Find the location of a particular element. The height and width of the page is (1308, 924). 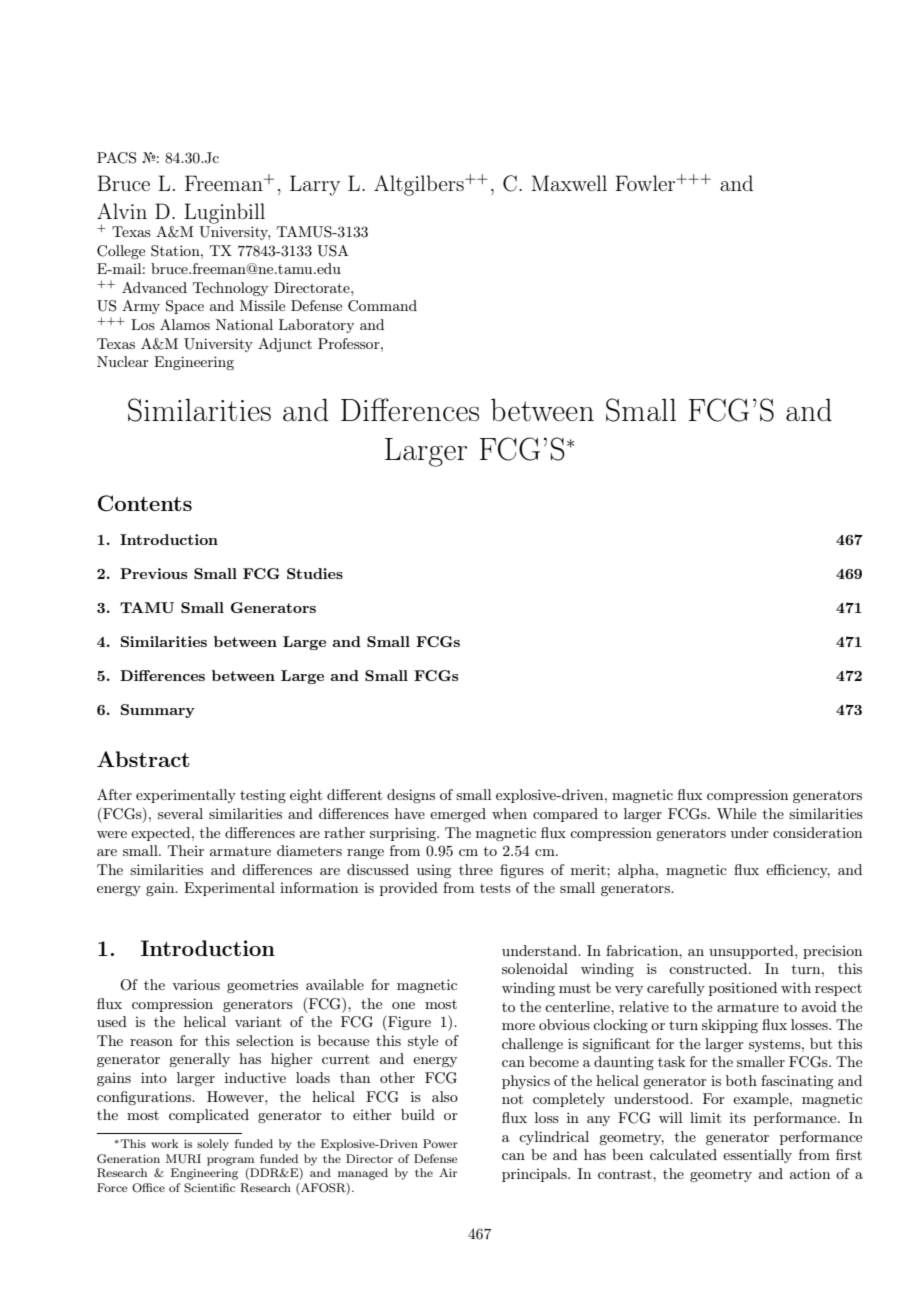

Alvin is located at coordinates (122, 211).
